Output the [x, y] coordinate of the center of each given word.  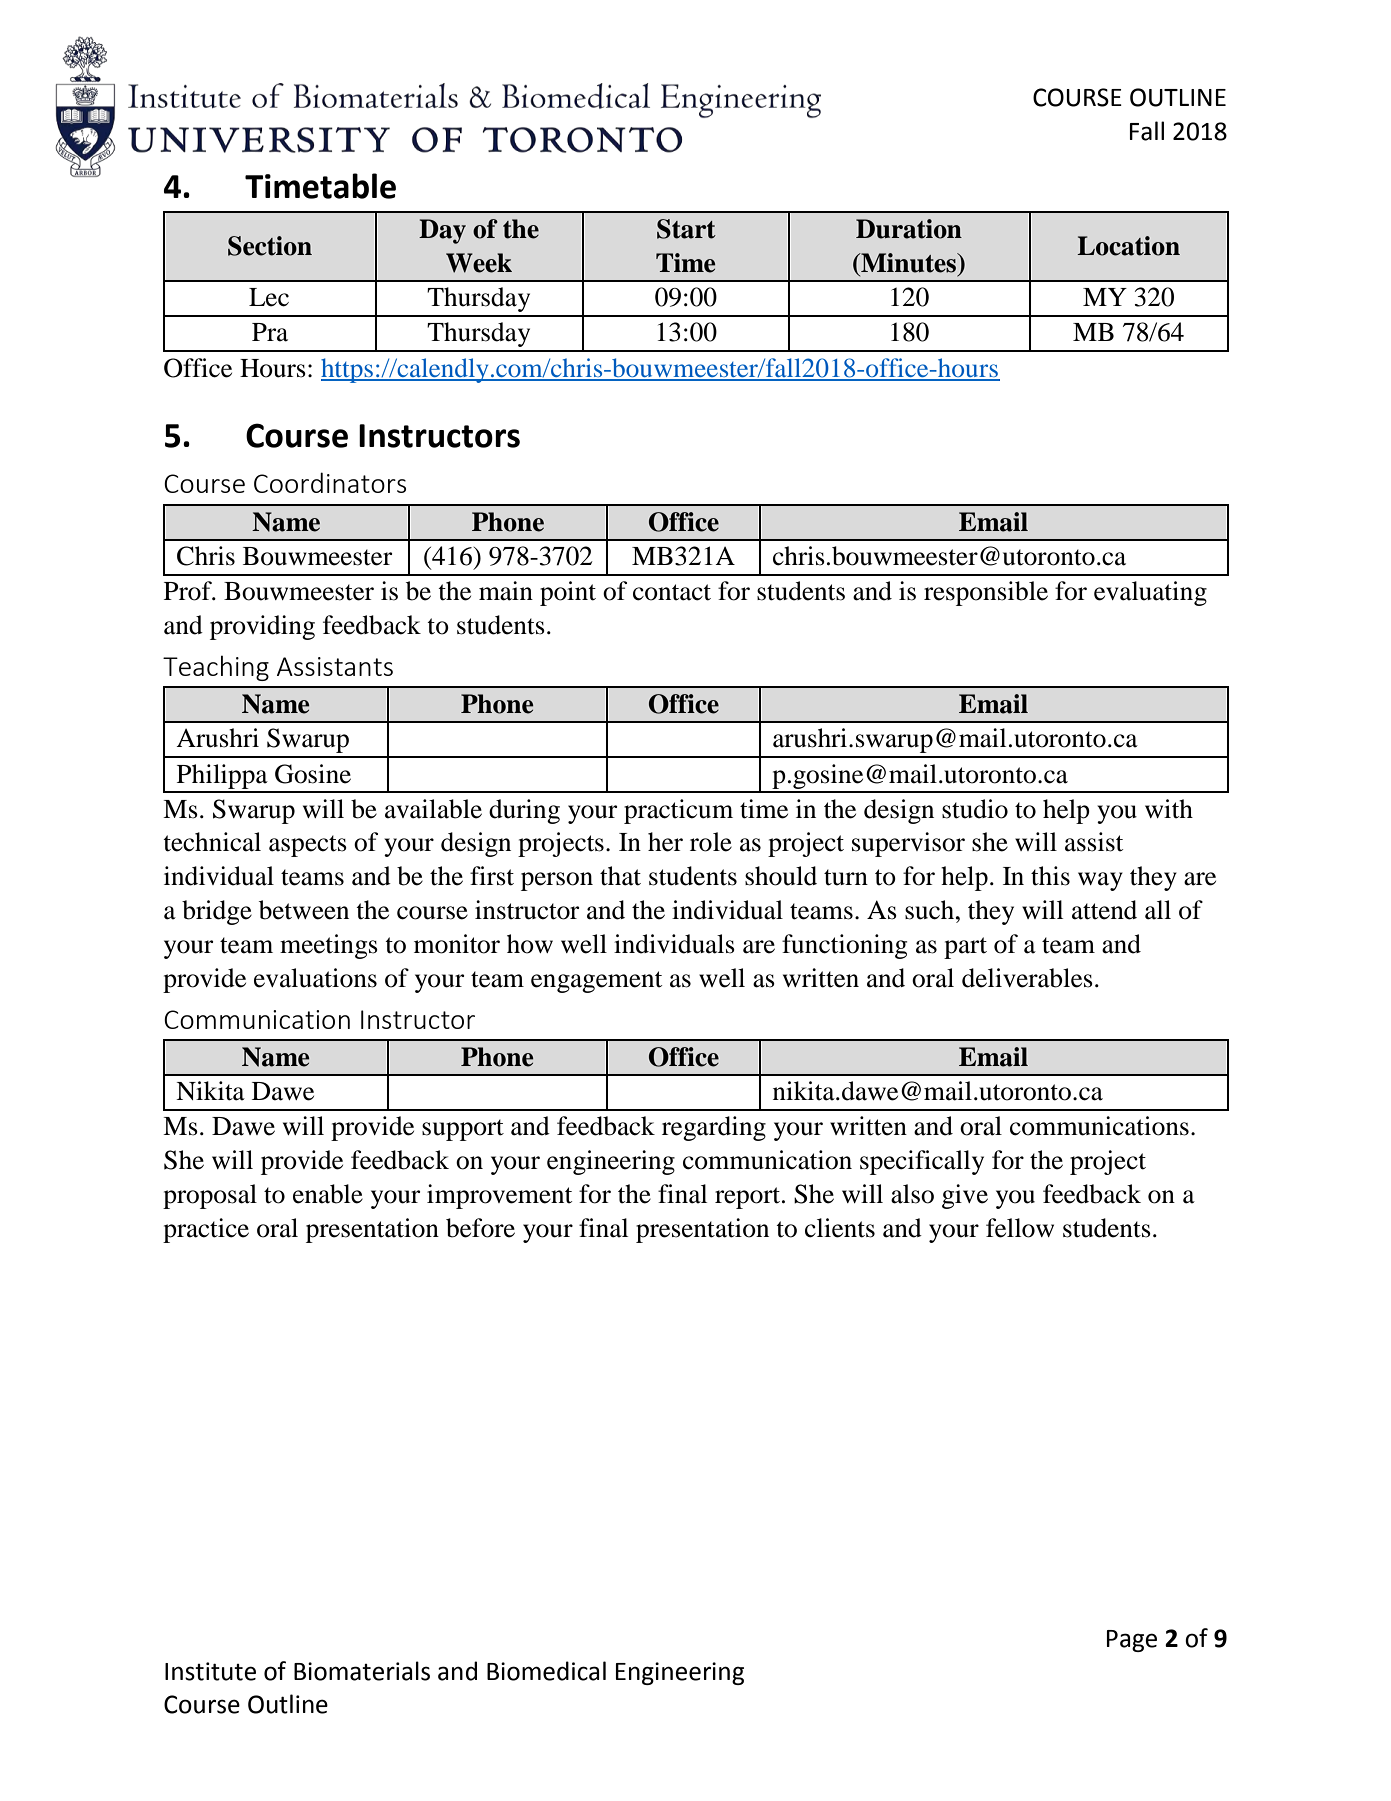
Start [686, 229]
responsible [986, 593]
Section [270, 246]
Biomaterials [362, 1671]
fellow [1020, 1228]
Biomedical [546, 1671]
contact [672, 592]
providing [262, 627]
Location [1128, 246]
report [747, 1198]
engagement [596, 982]
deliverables [1027, 978]
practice [206, 1230]
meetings [329, 946]
